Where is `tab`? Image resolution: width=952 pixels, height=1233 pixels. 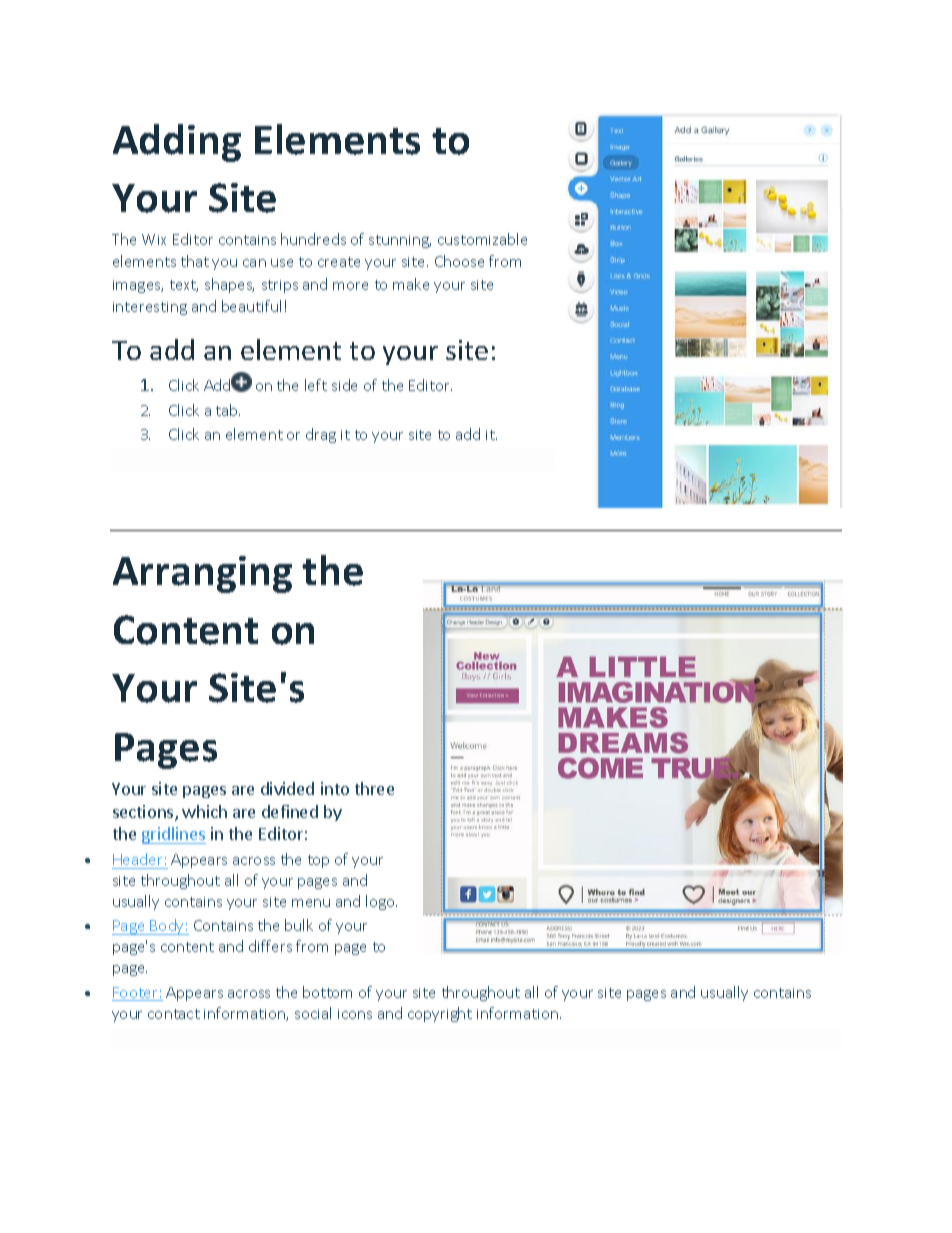 tab is located at coordinates (228, 410).
